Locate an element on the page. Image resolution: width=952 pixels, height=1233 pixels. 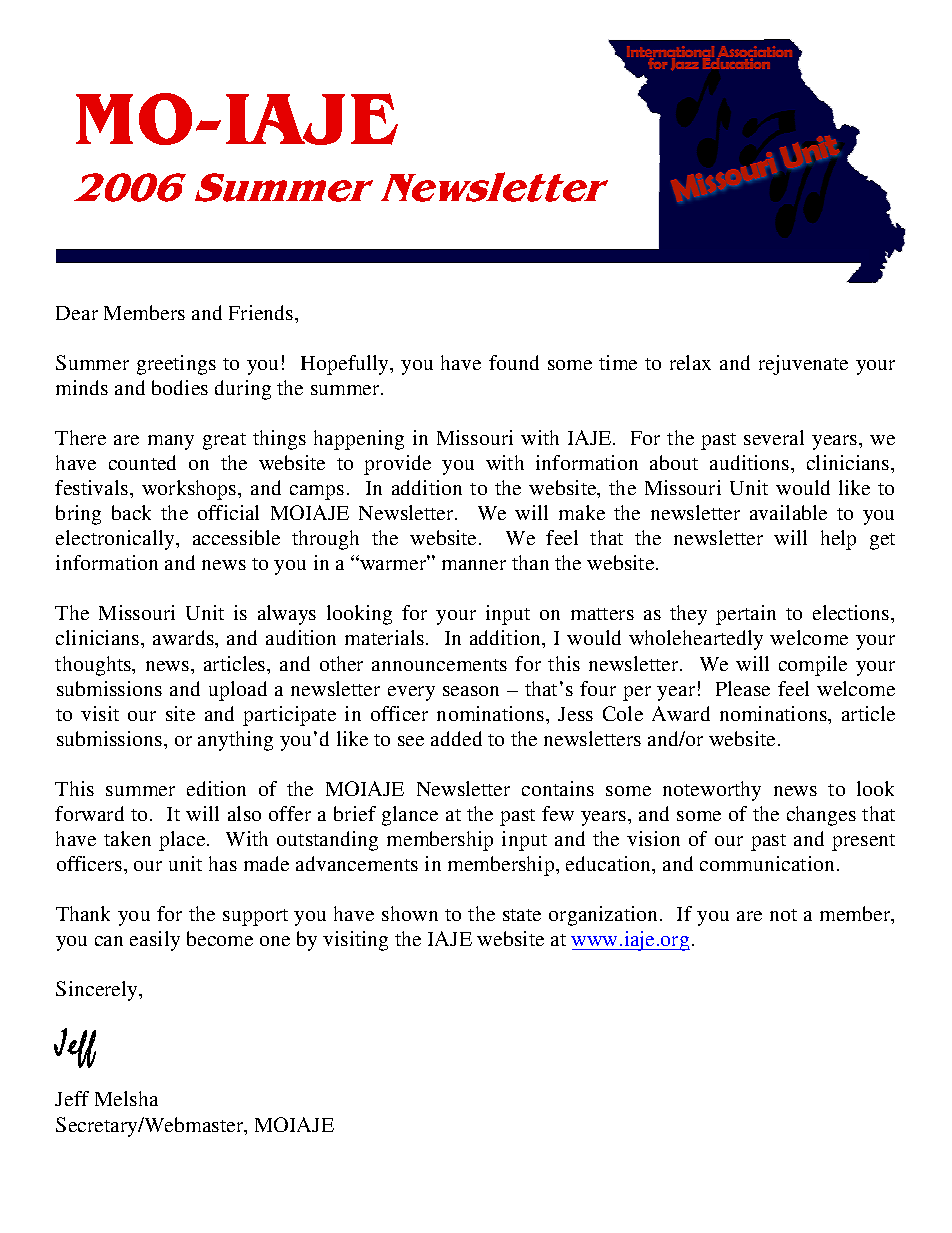
electronically is located at coordinates (116, 540).
